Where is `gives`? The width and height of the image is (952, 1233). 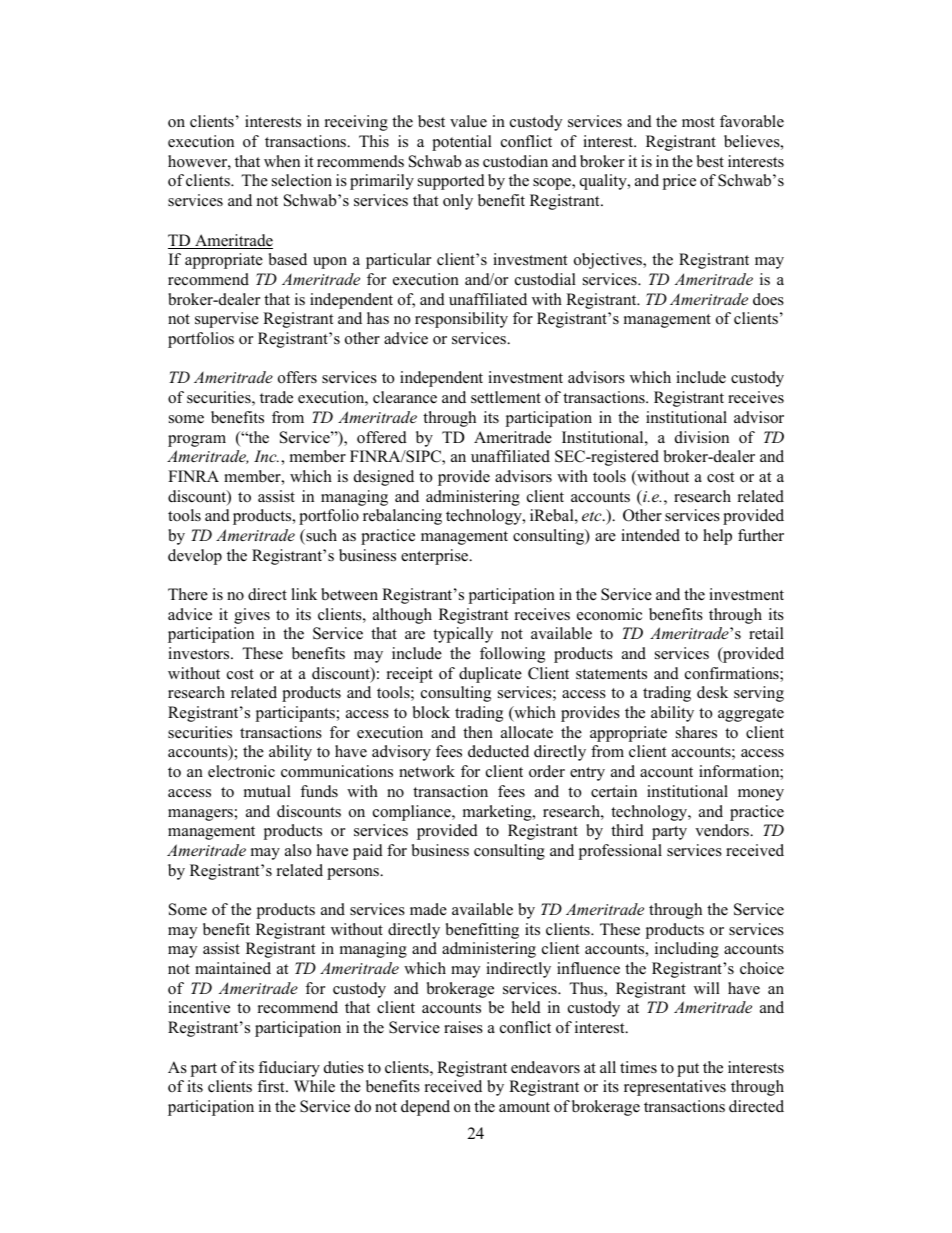 gives is located at coordinates (252, 616).
